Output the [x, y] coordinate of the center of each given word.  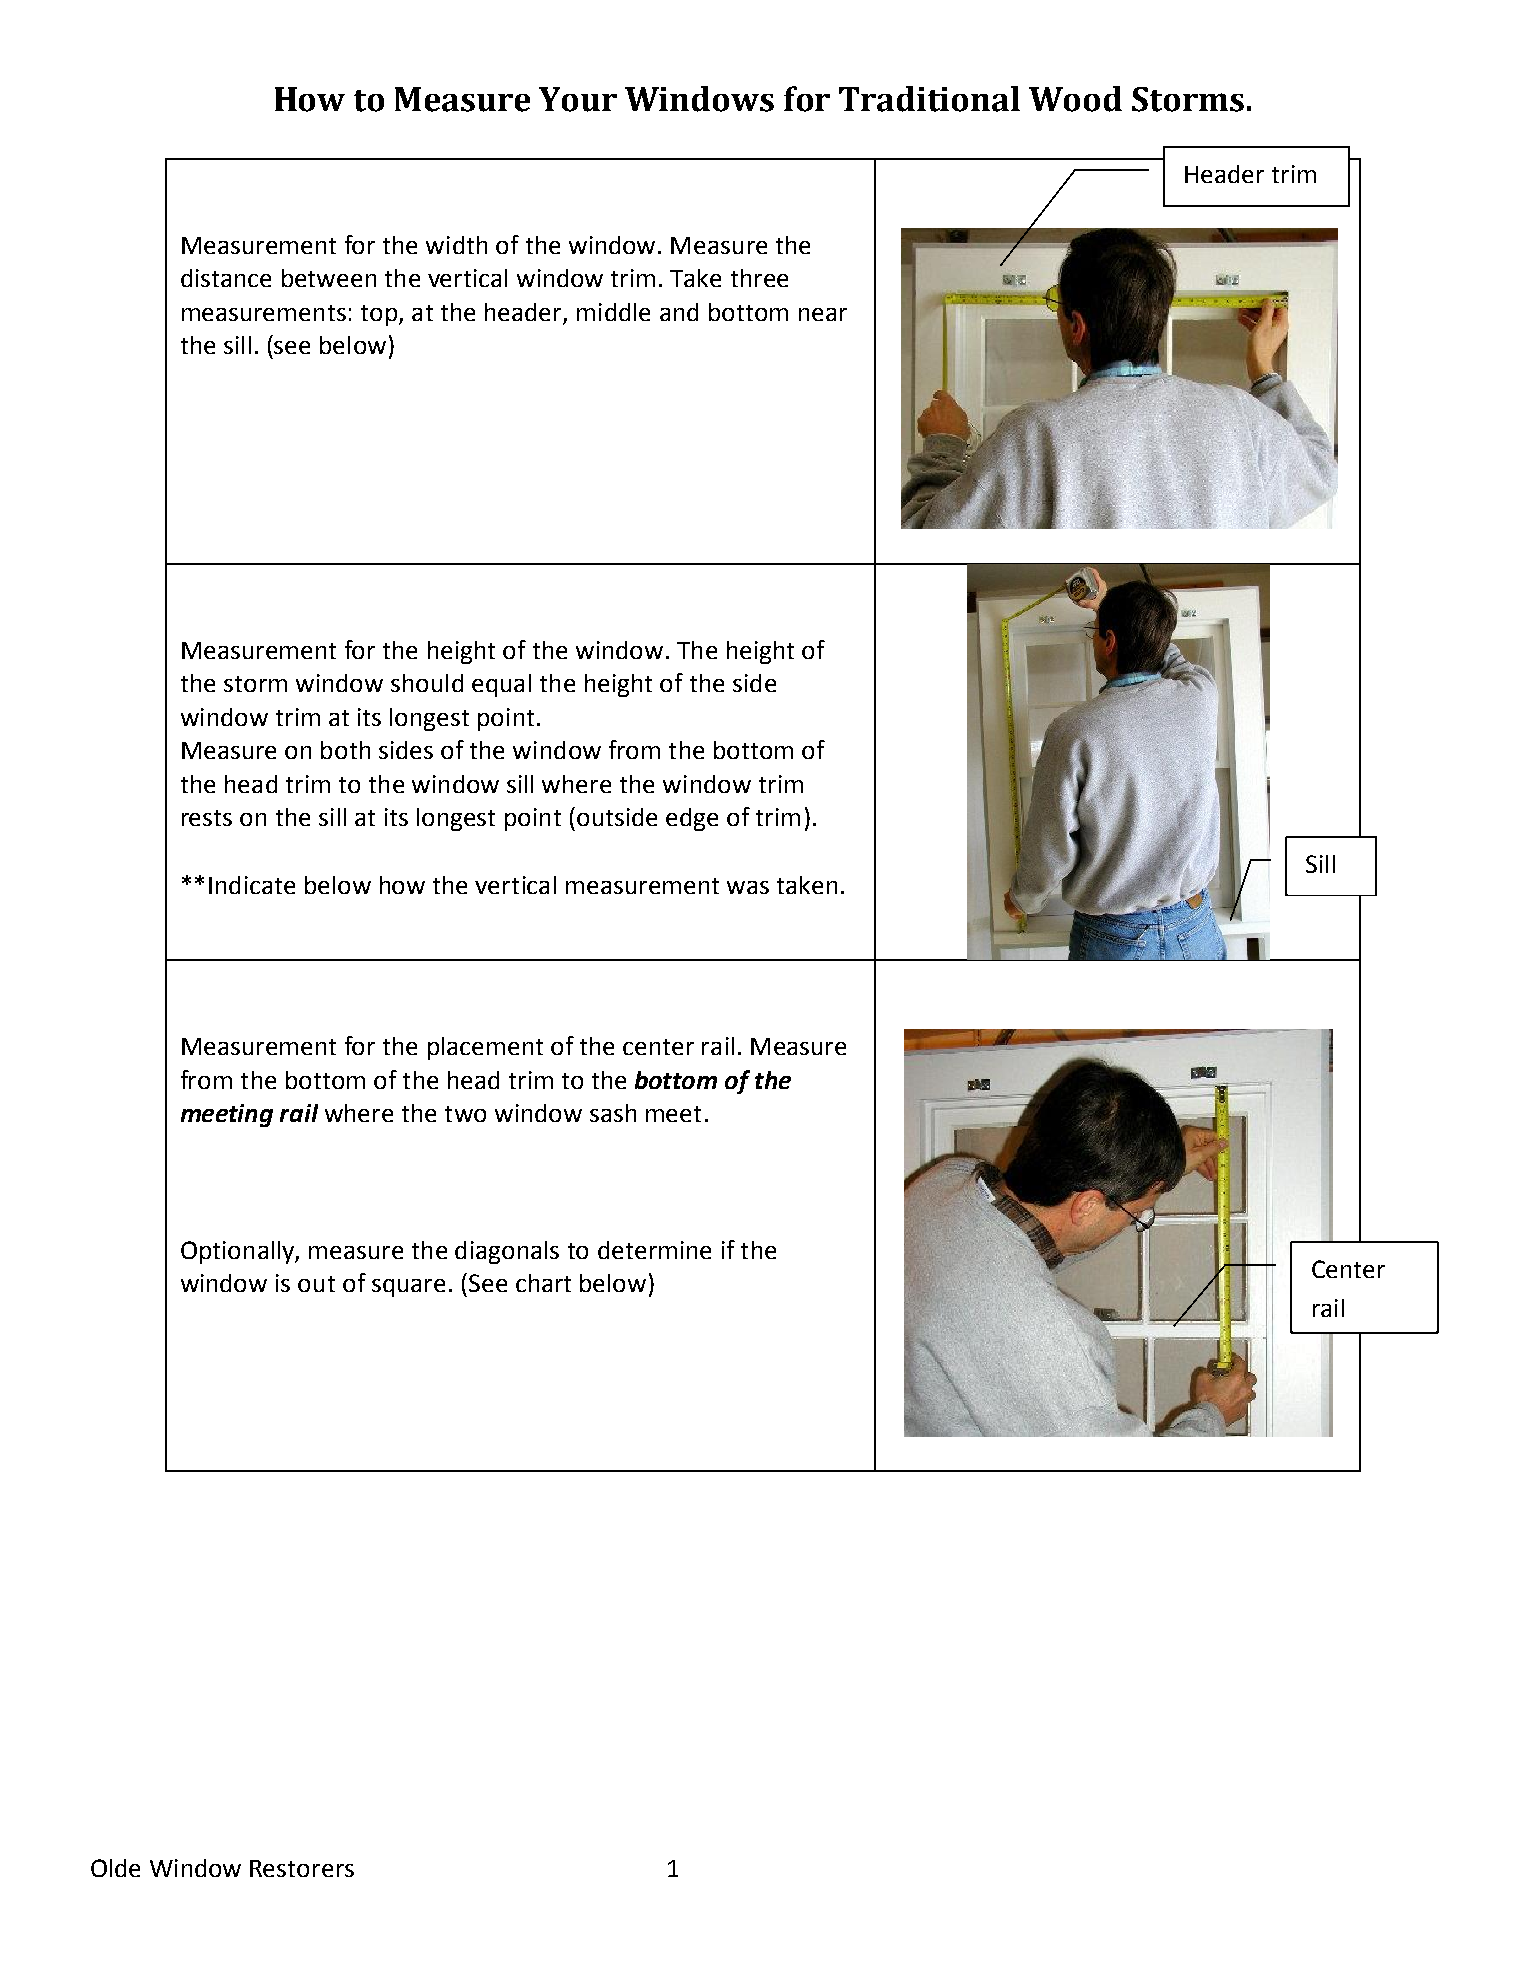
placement [485, 1048]
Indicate [252, 885]
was [748, 887]
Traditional [929, 99]
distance [226, 278]
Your [578, 99]
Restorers [302, 1868]
